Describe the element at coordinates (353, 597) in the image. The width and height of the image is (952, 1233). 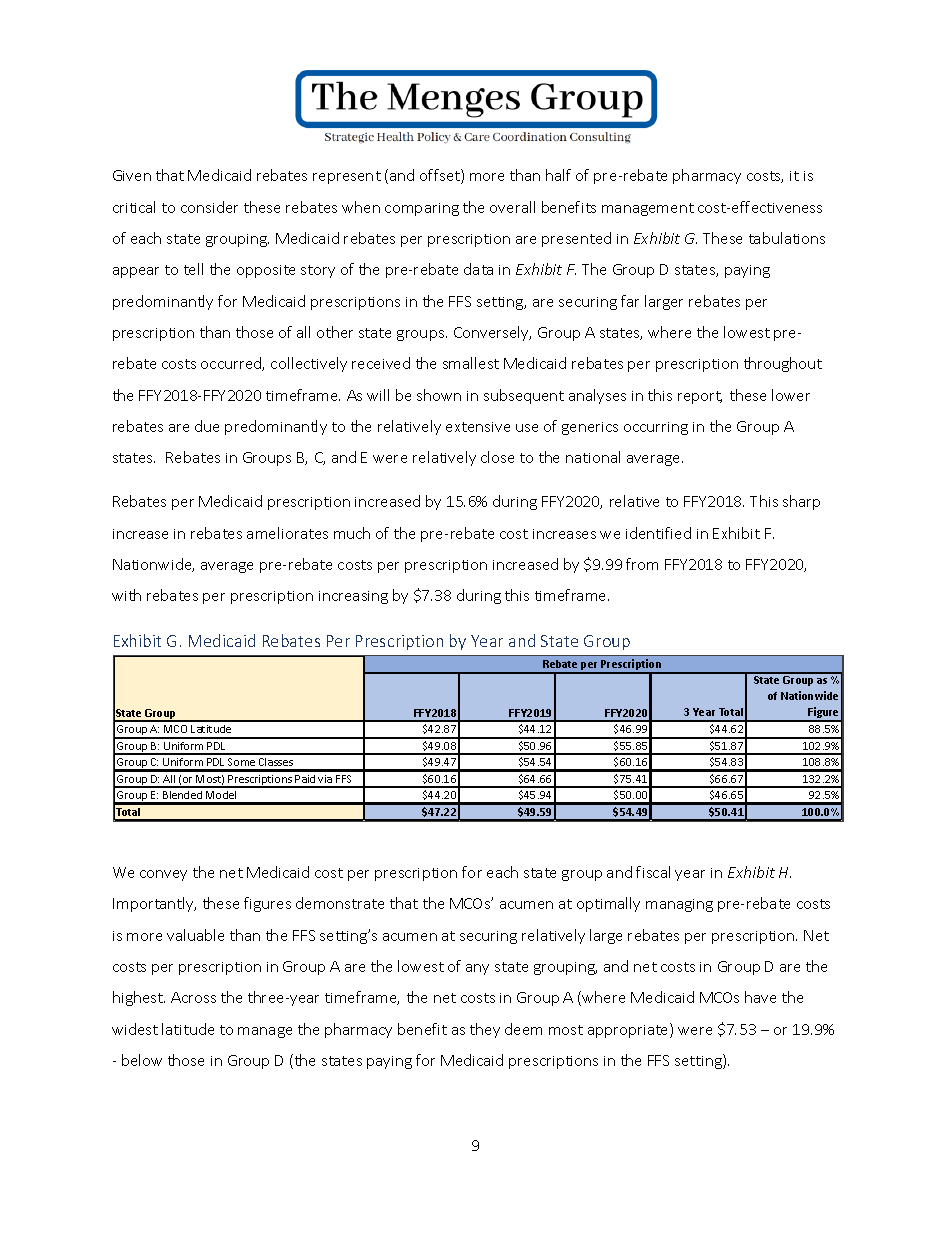
I see `increasing` at that location.
